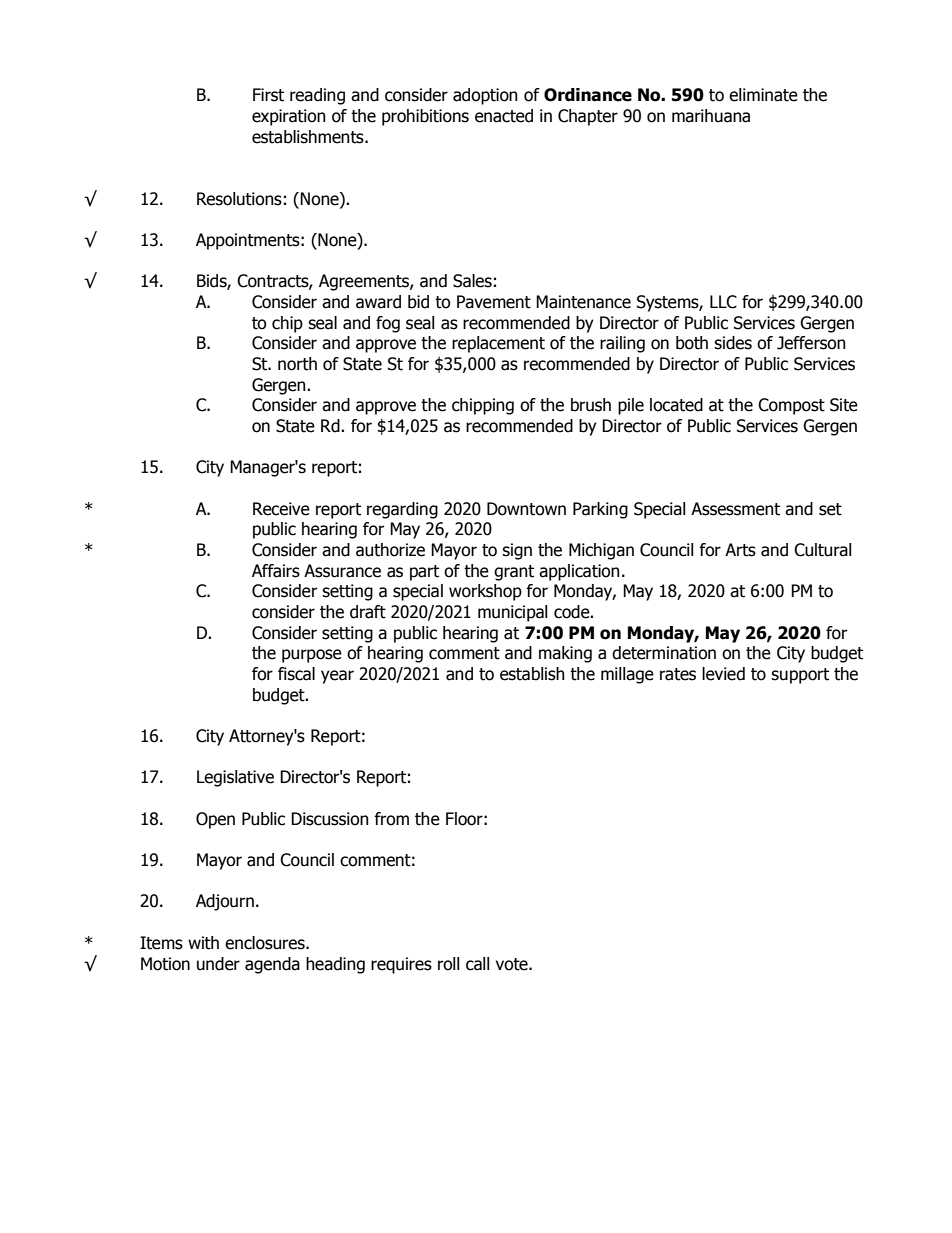 Image resolution: width=952 pixels, height=1233 pixels. I want to click on enacted, so click(504, 116).
